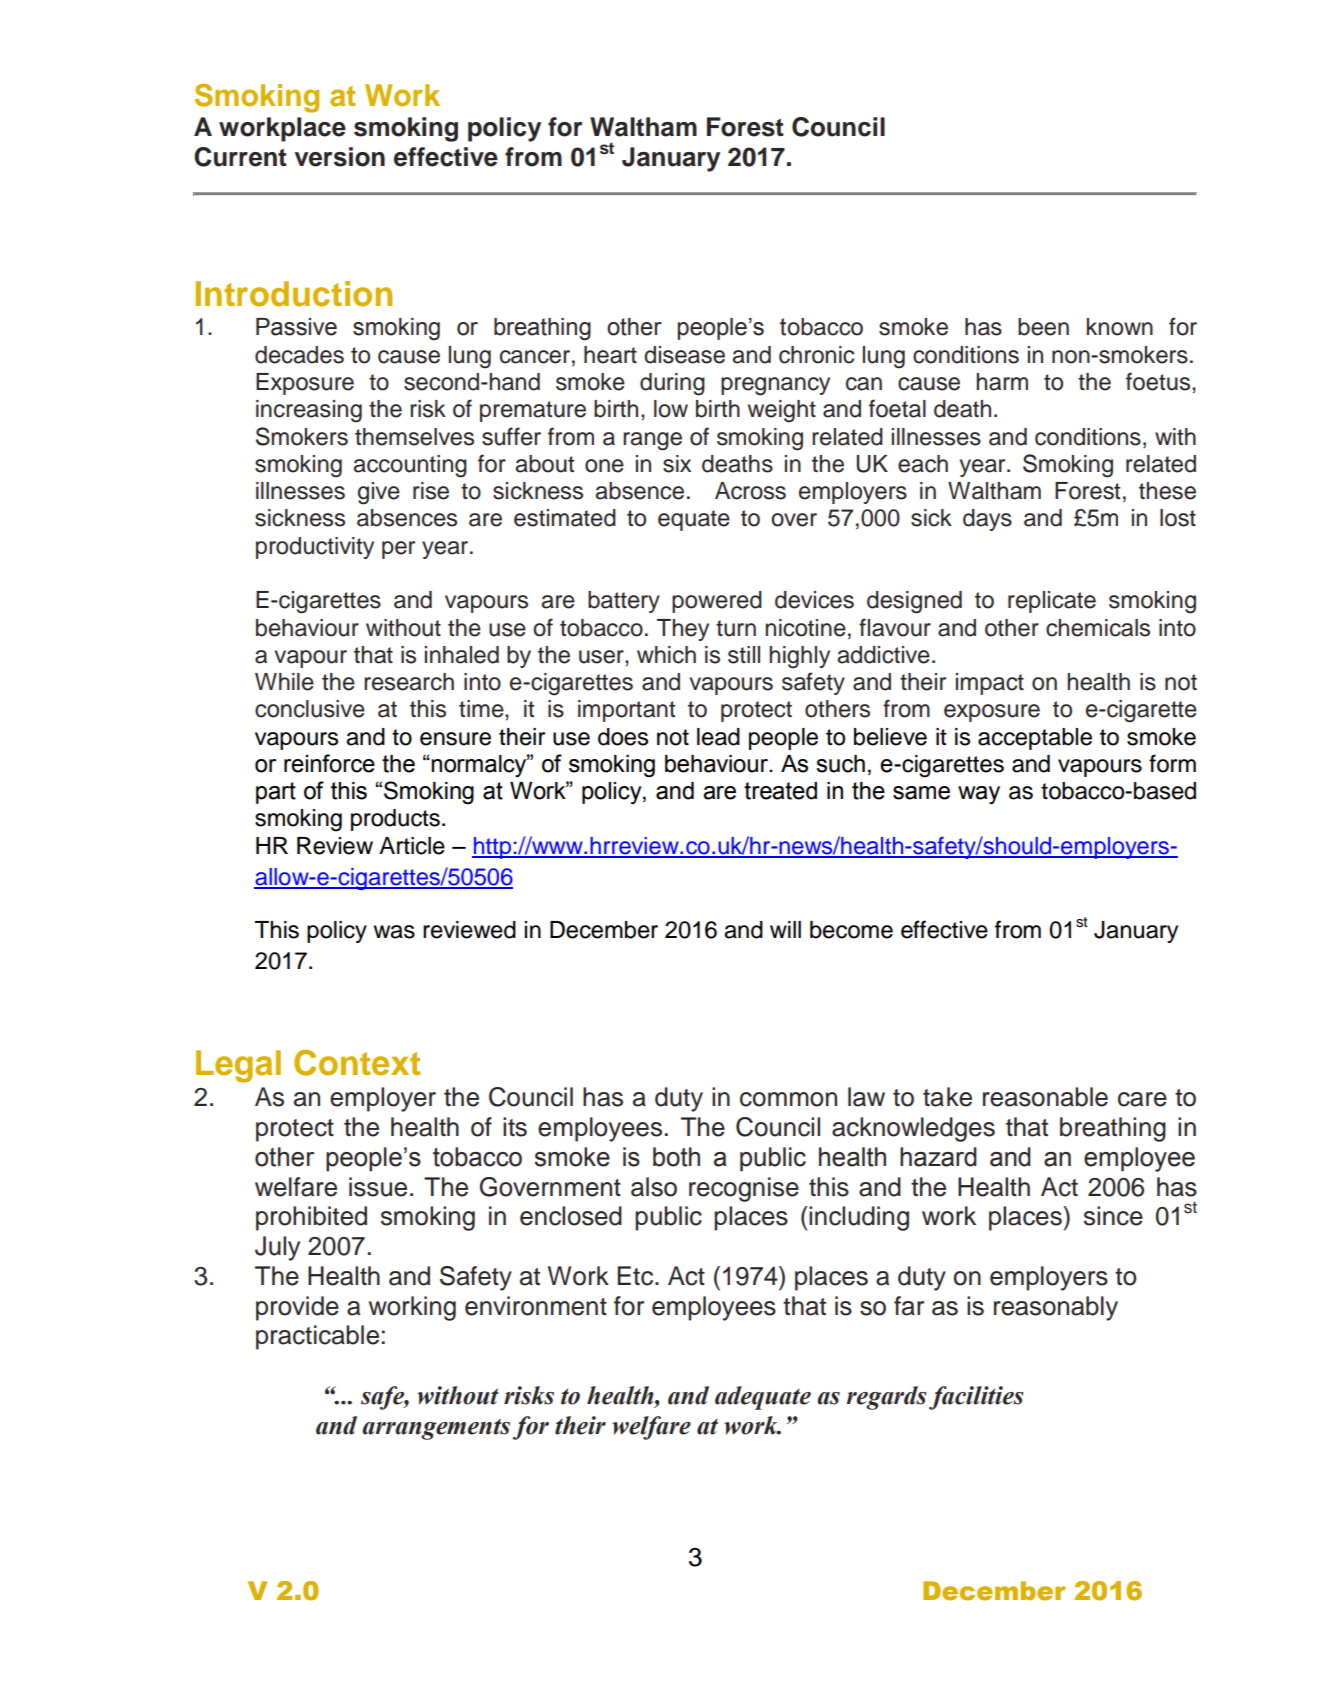 Image resolution: width=1319 pixels, height=1707 pixels. I want to click on acceptable, so click(1035, 739).
